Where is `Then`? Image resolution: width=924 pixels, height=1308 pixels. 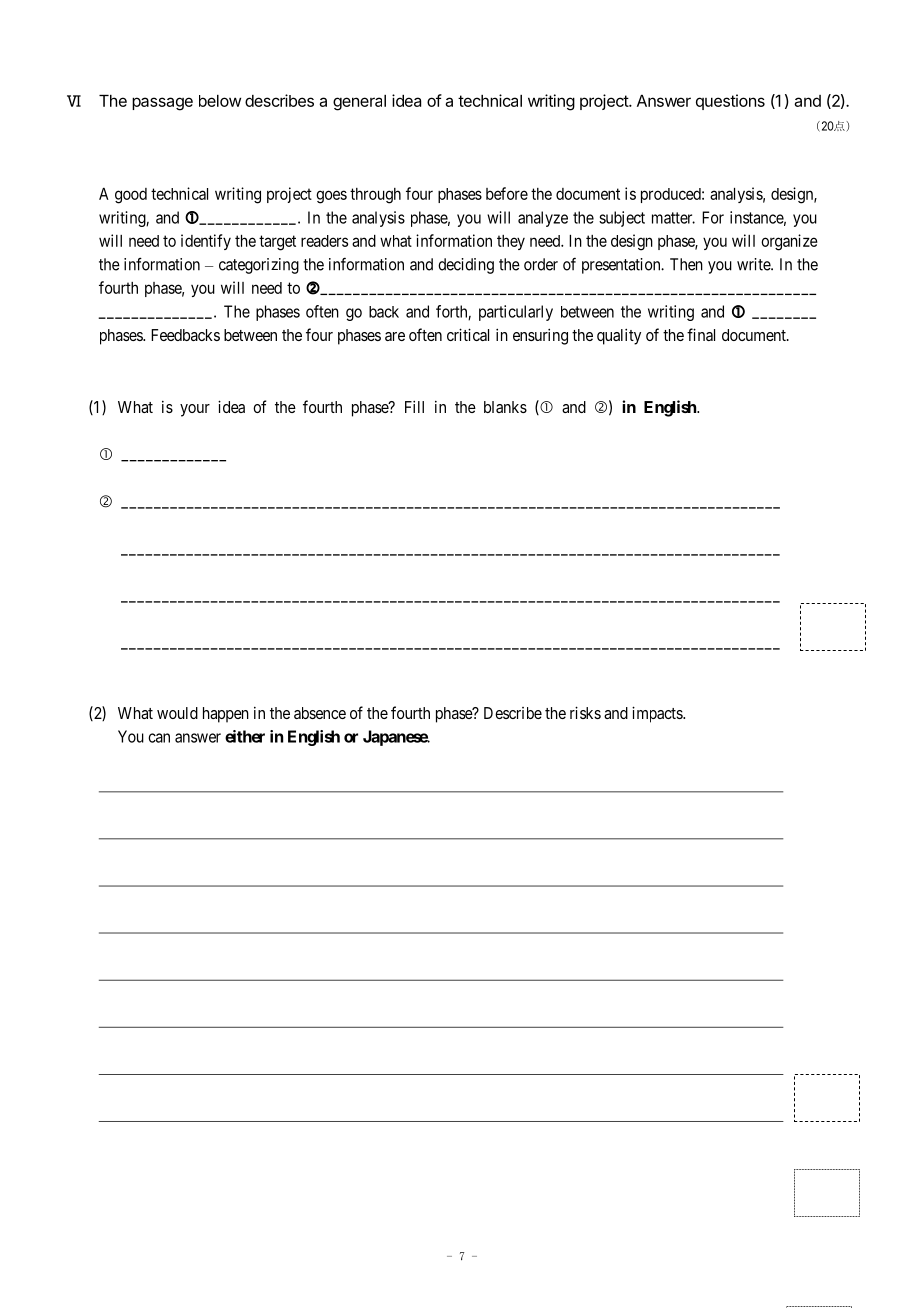
Then is located at coordinates (686, 264).
